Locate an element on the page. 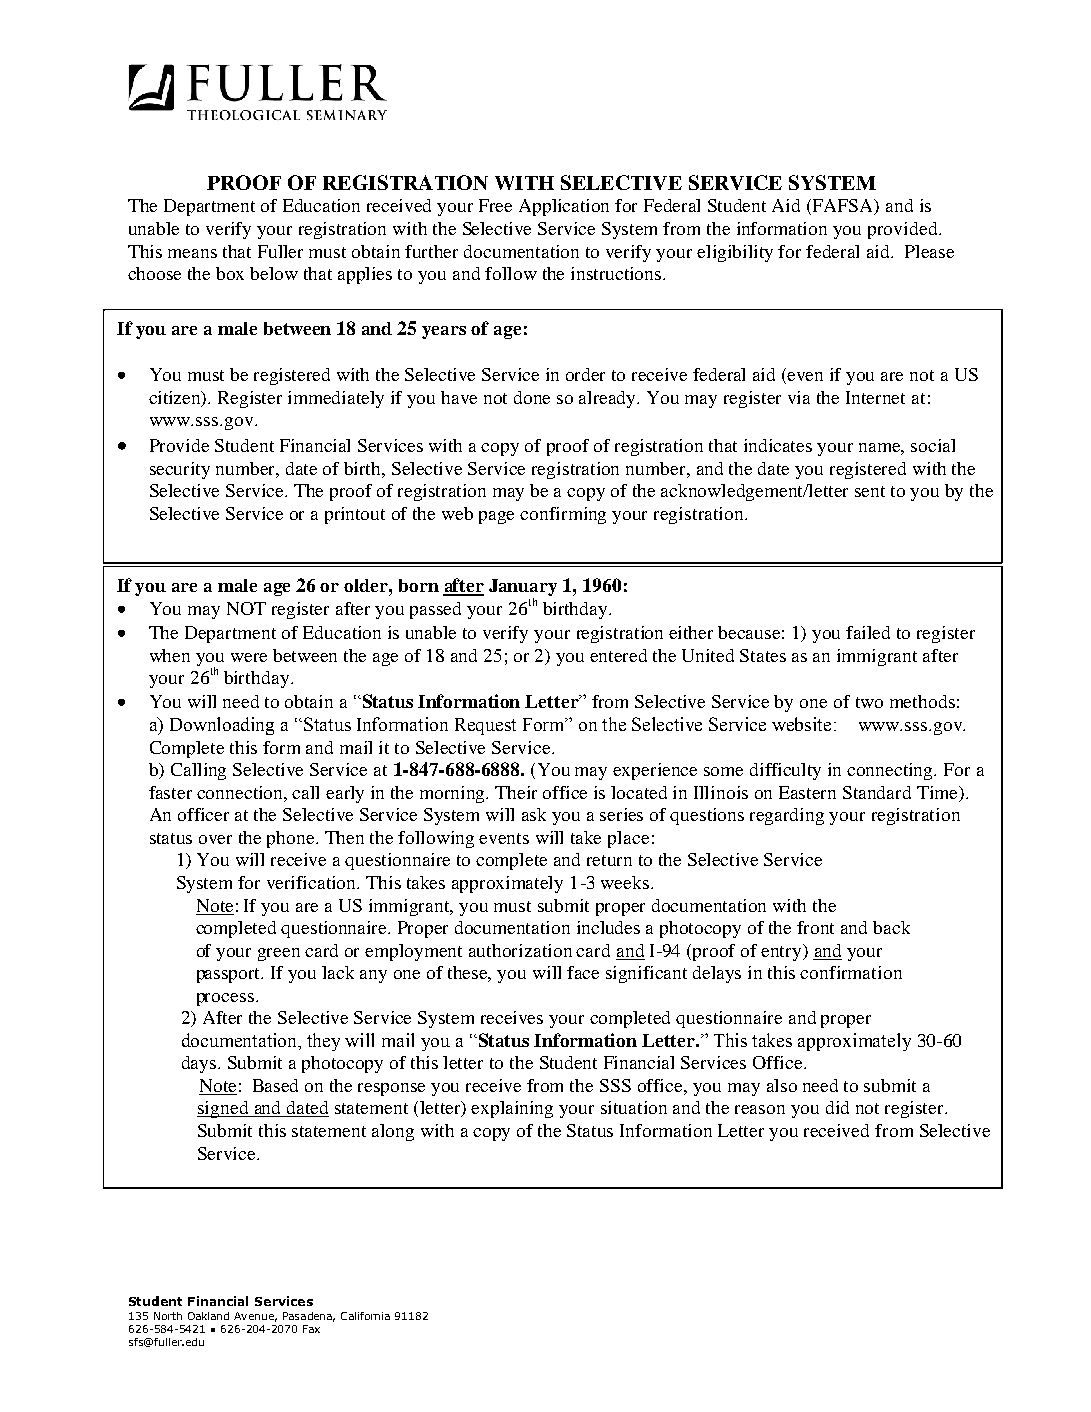 The image size is (1091, 1412). Downloading is located at coordinates (222, 726).
